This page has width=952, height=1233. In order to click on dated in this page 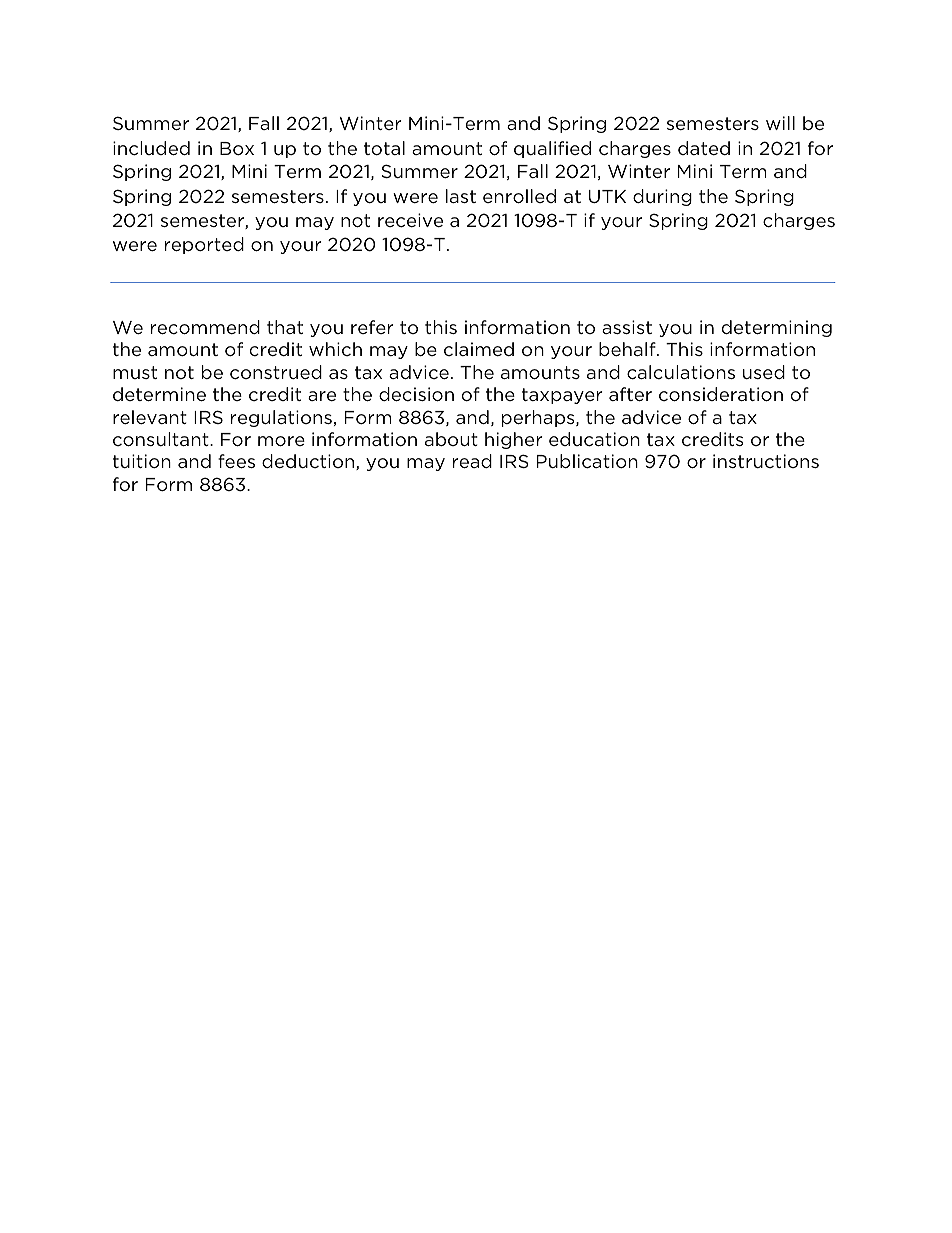, I will do `click(704, 148)`.
